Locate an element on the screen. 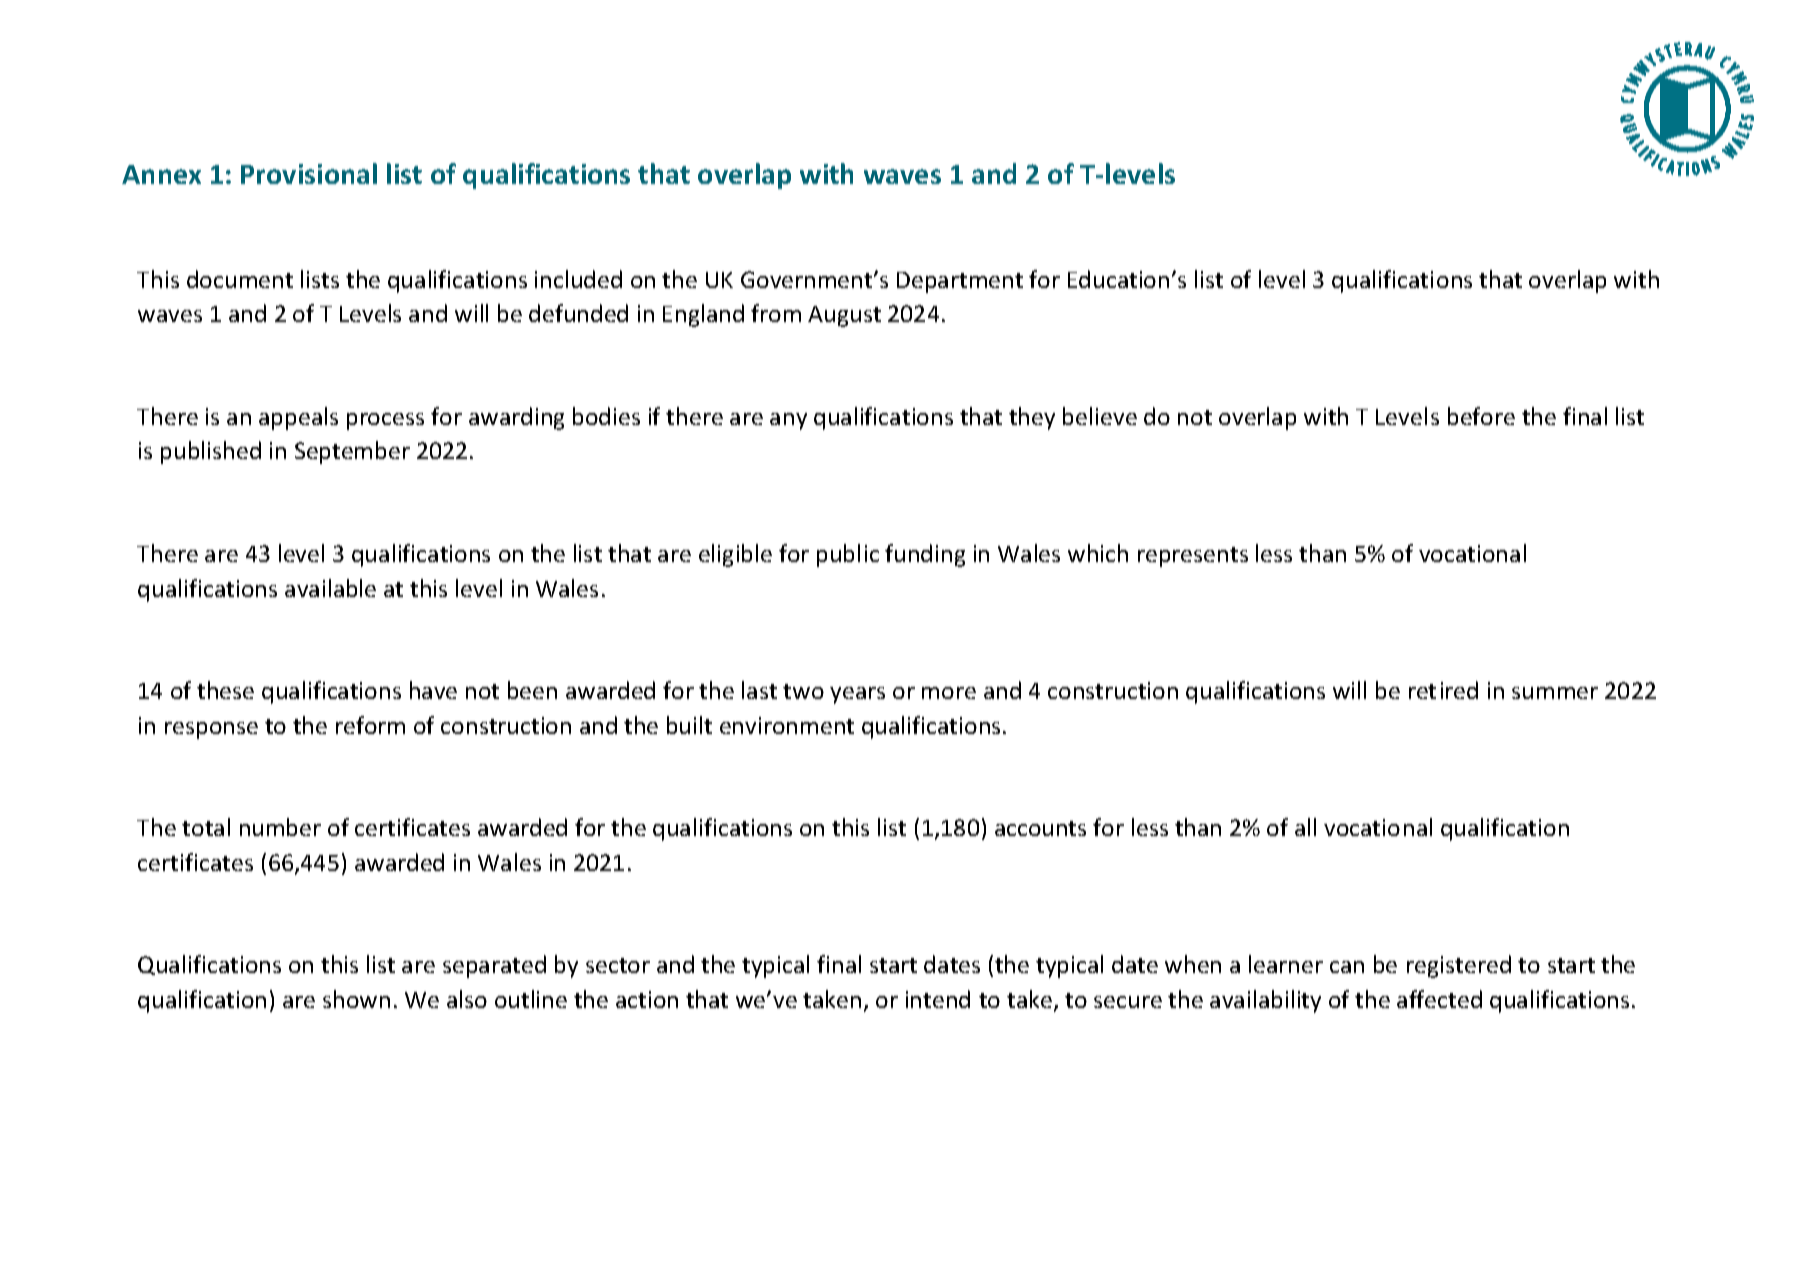 The height and width of the screenshot is (1286, 1818). years is located at coordinates (857, 695).
